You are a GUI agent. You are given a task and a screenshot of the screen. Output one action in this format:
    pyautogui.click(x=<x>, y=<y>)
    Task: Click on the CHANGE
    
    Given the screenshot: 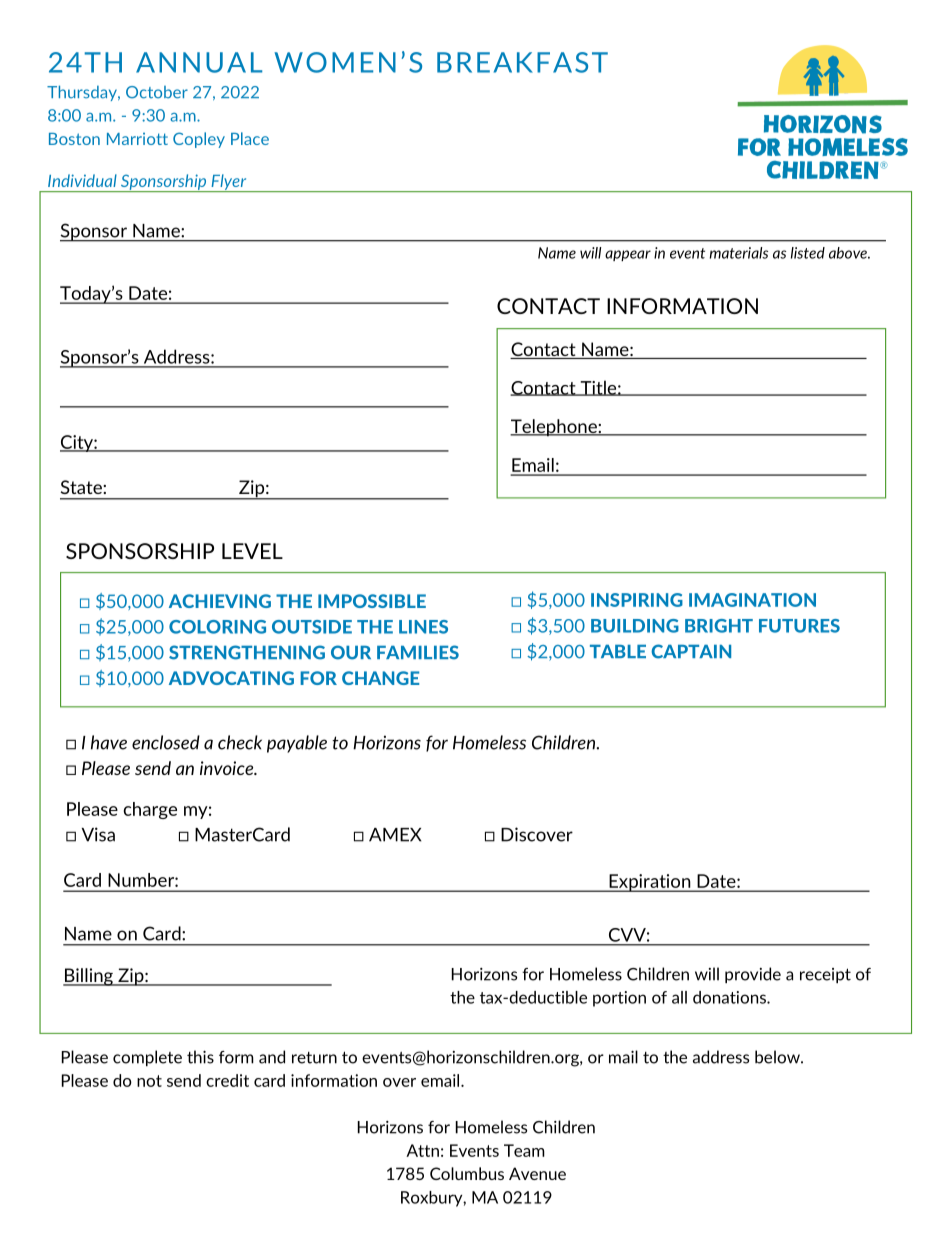 What is the action you would take?
    pyautogui.click(x=380, y=678)
